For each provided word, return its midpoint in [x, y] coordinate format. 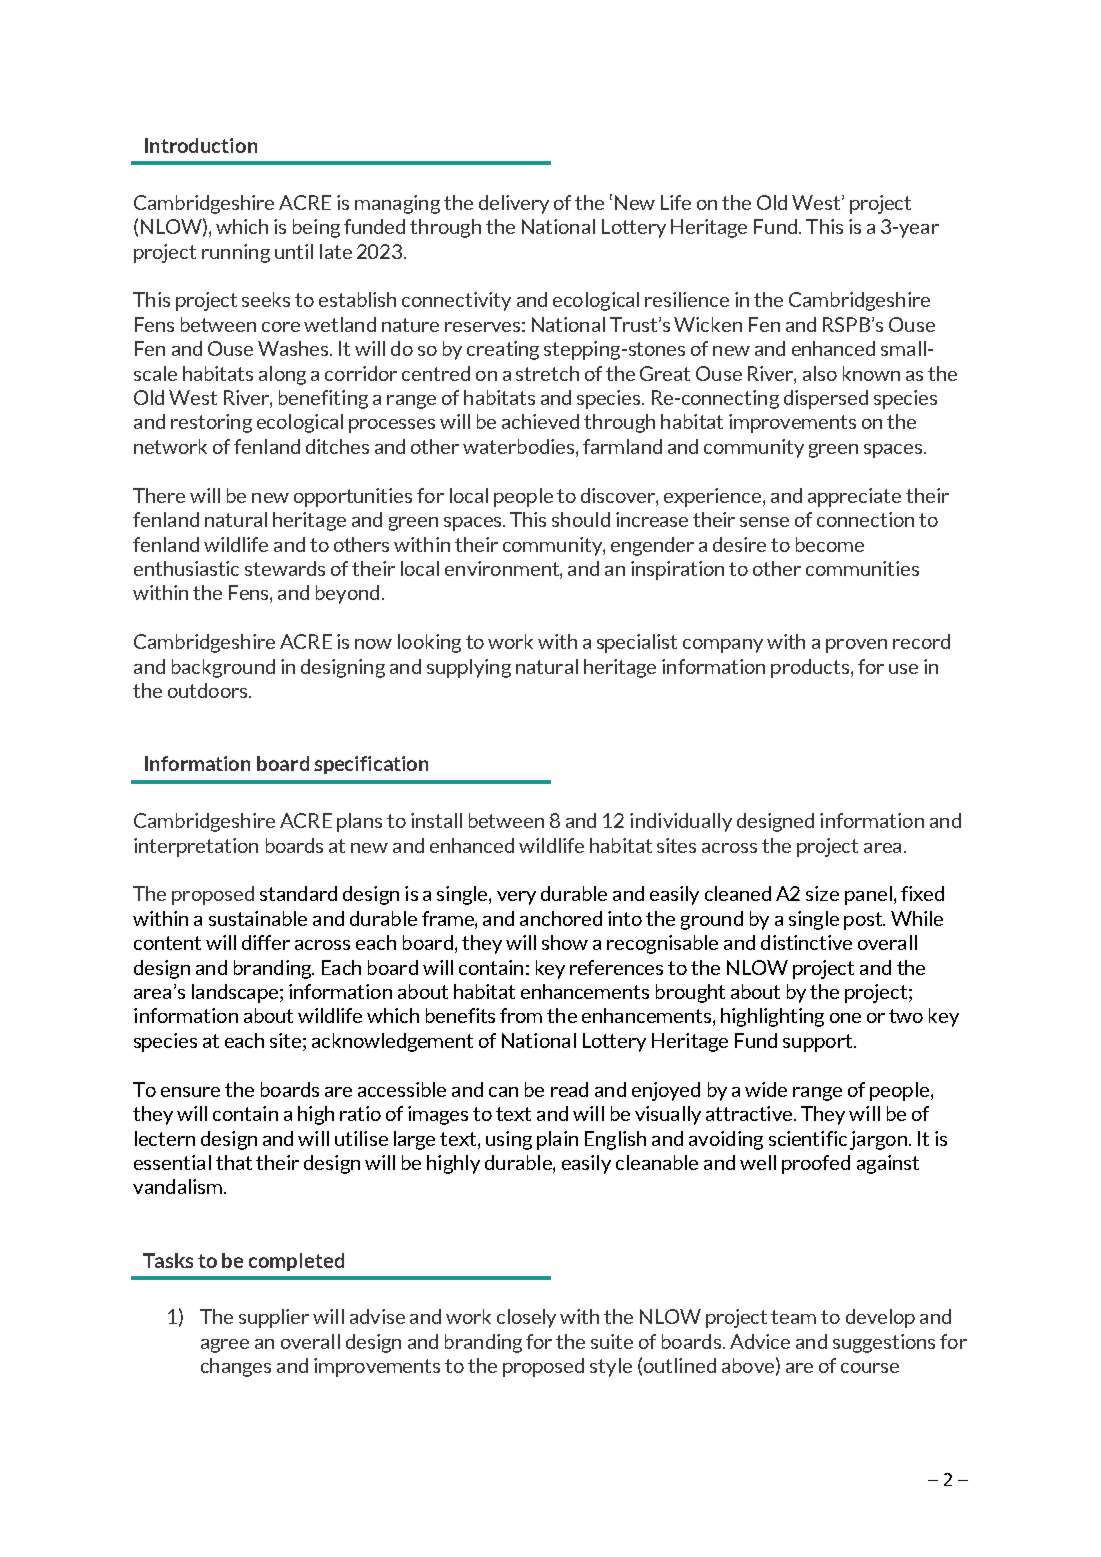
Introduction [201, 145]
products [810, 668]
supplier [274, 1318]
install [436, 820]
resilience [687, 299]
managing [397, 204]
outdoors [209, 690]
